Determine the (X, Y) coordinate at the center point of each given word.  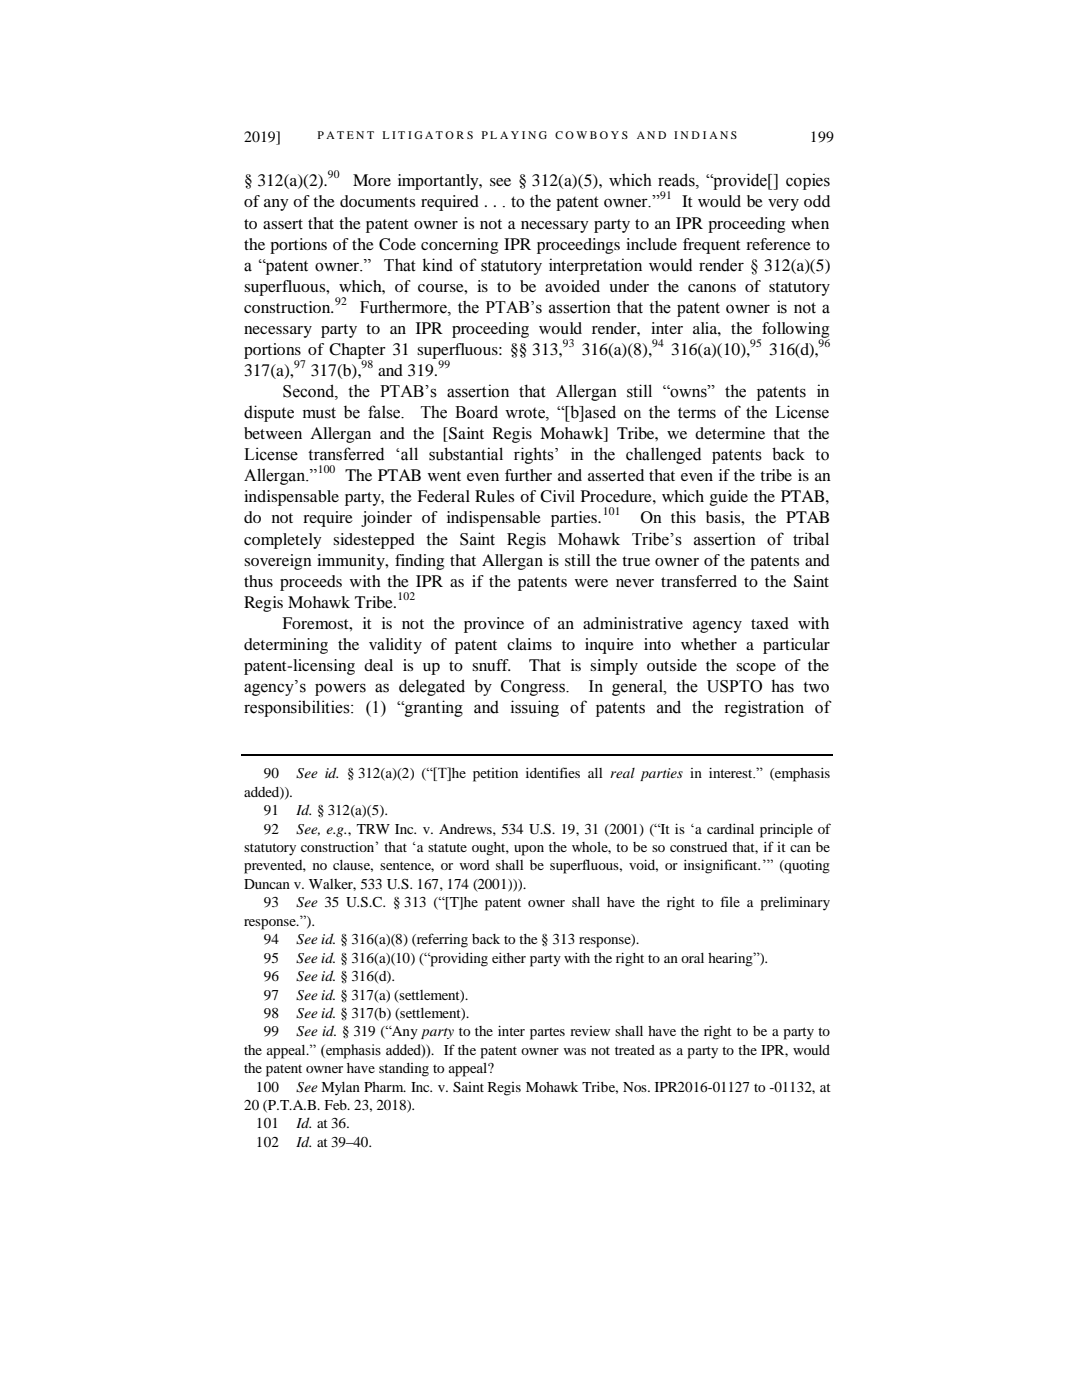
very (783, 205)
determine (730, 433)
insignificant (722, 866)
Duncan (267, 884)
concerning (459, 246)
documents (377, 201)
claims (529, 644)
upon (529, 850)
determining (286, 646)
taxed (770, 623)
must (319, 413)
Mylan (341, 1089)
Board (476, 412)
